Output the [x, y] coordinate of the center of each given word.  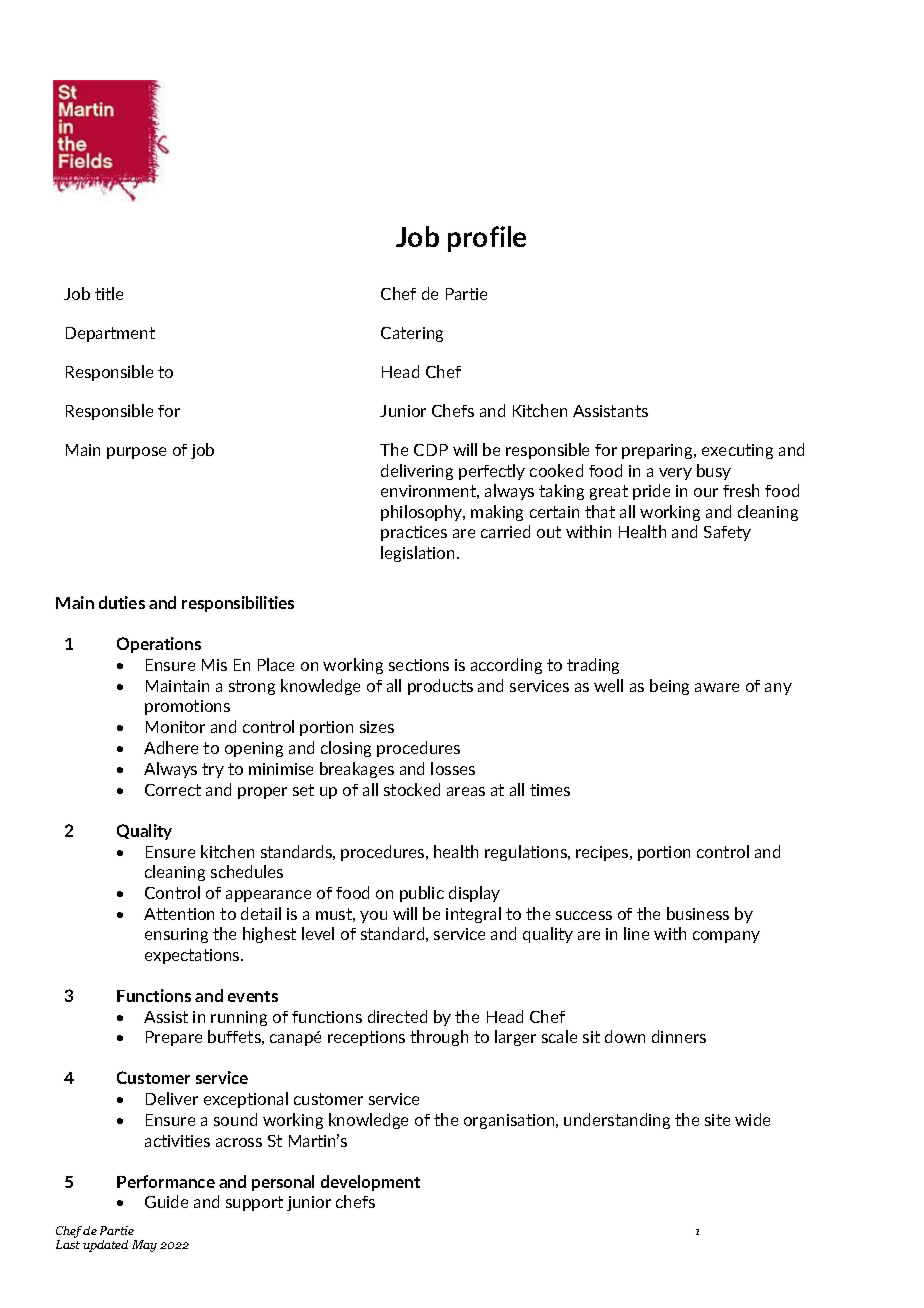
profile [487, 239]
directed [397, 1016]
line [636, 933]
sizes [377, 727]
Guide [166, 1201]
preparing [658, 451]
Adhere [171, 747]
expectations [193, 956]
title [109, 293]
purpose [136, 453]
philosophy [423, 513]
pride [651, 492]
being [669, 687]
